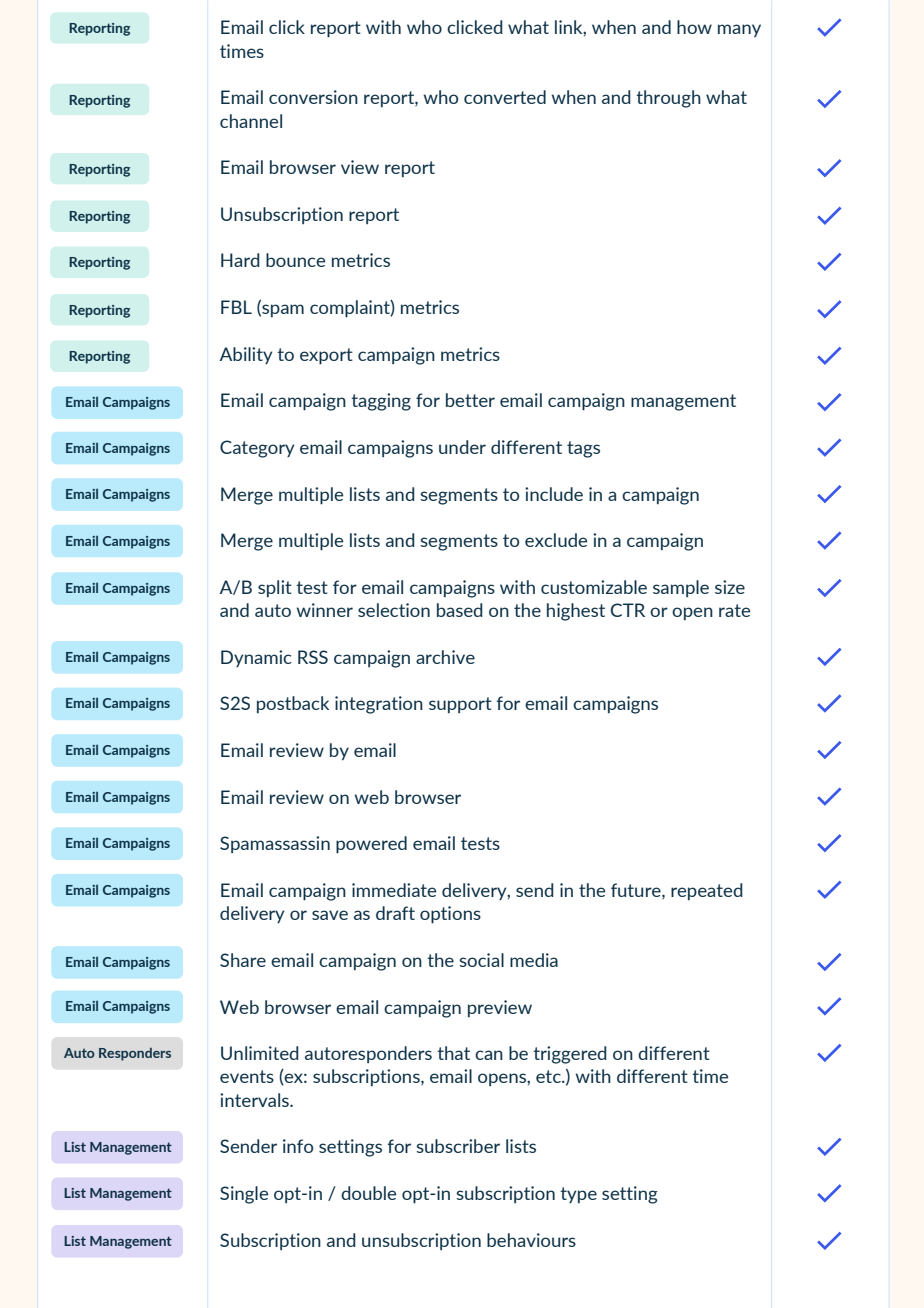 Image resolution: width=924 pixels, height=1308 pixels. What do you see at coordinates (371, 845) in the document?
I see `powered` at bounding box center [371, 845].
